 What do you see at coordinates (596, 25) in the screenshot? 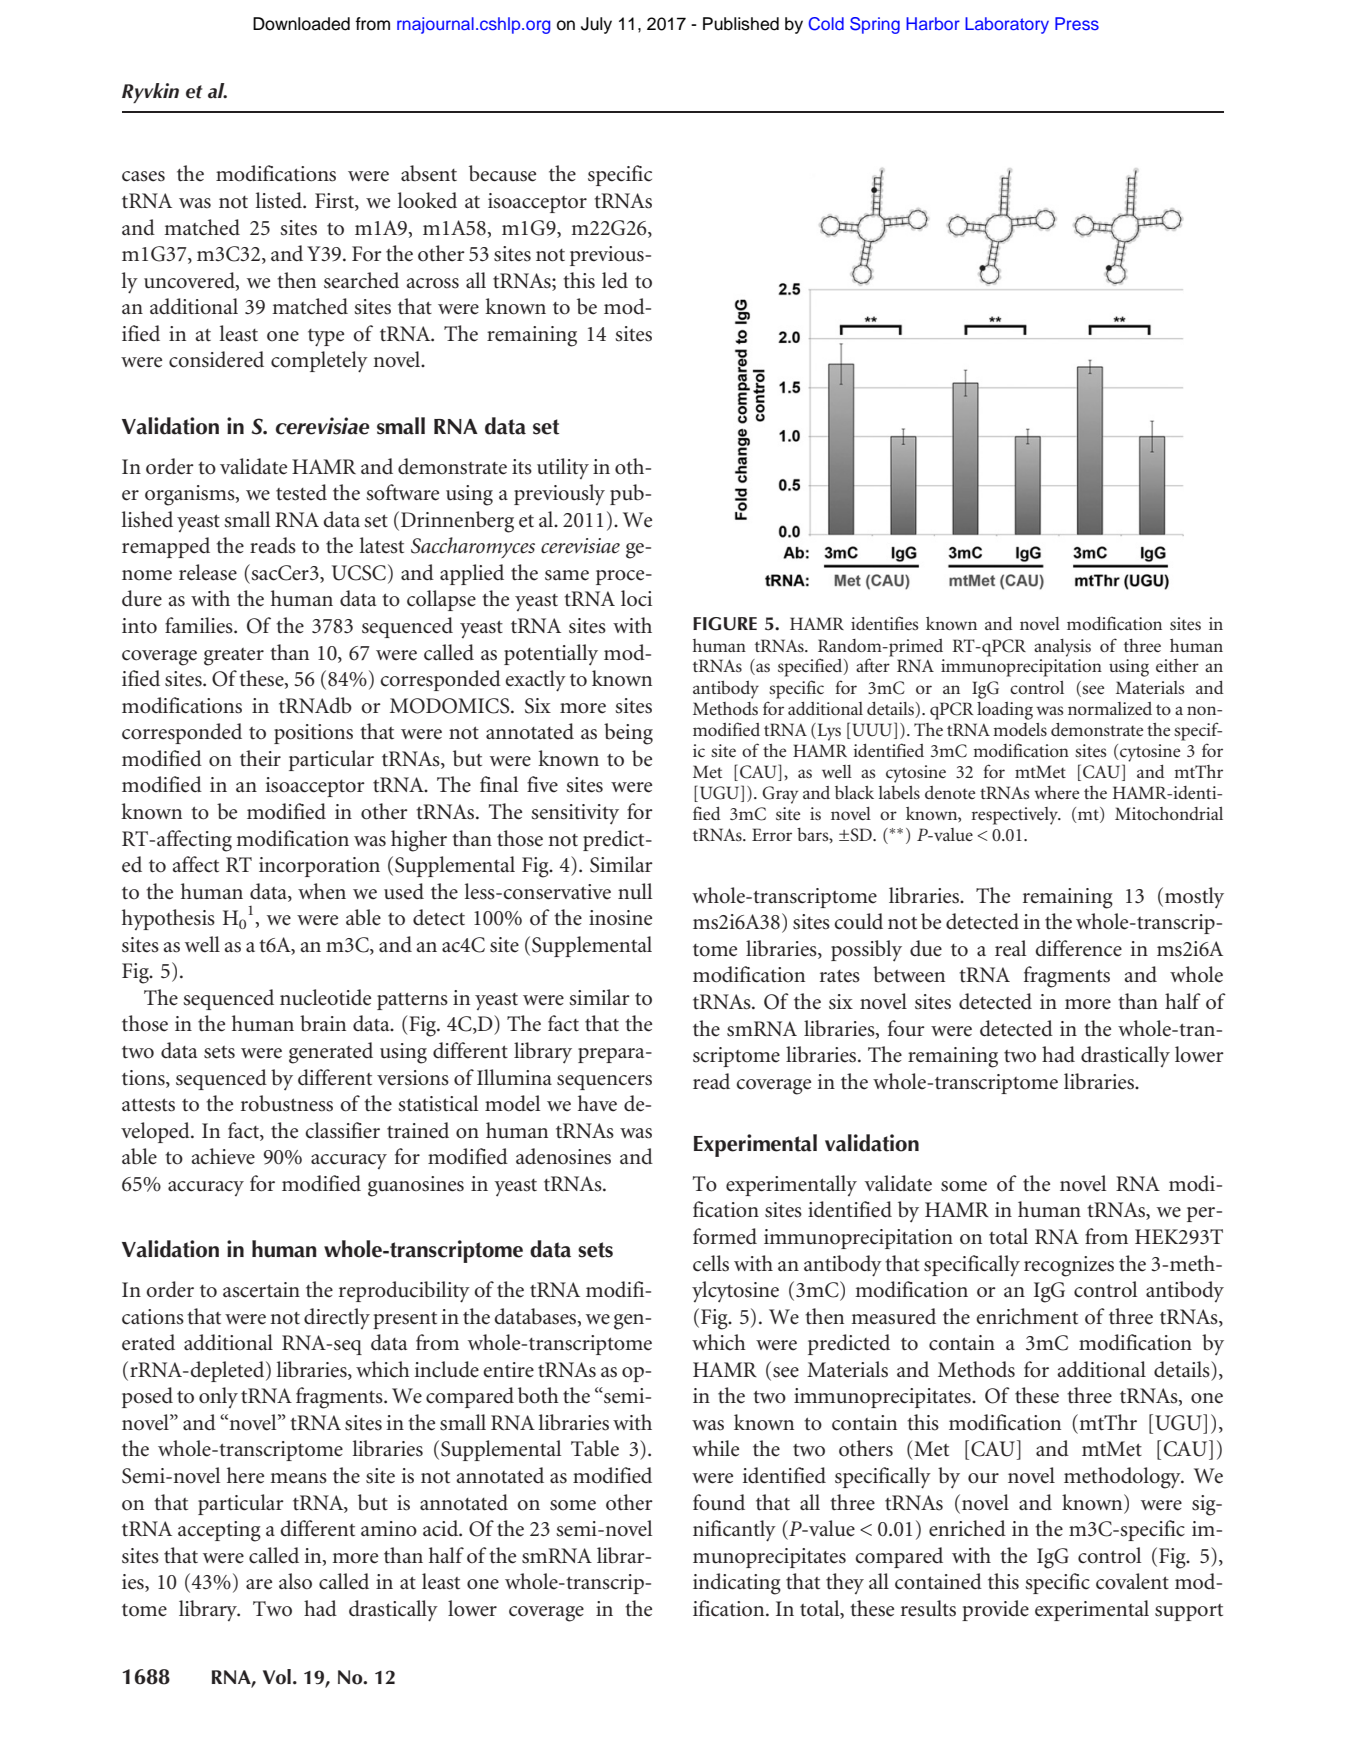
I see `July` at bounding box center [596, 25].
